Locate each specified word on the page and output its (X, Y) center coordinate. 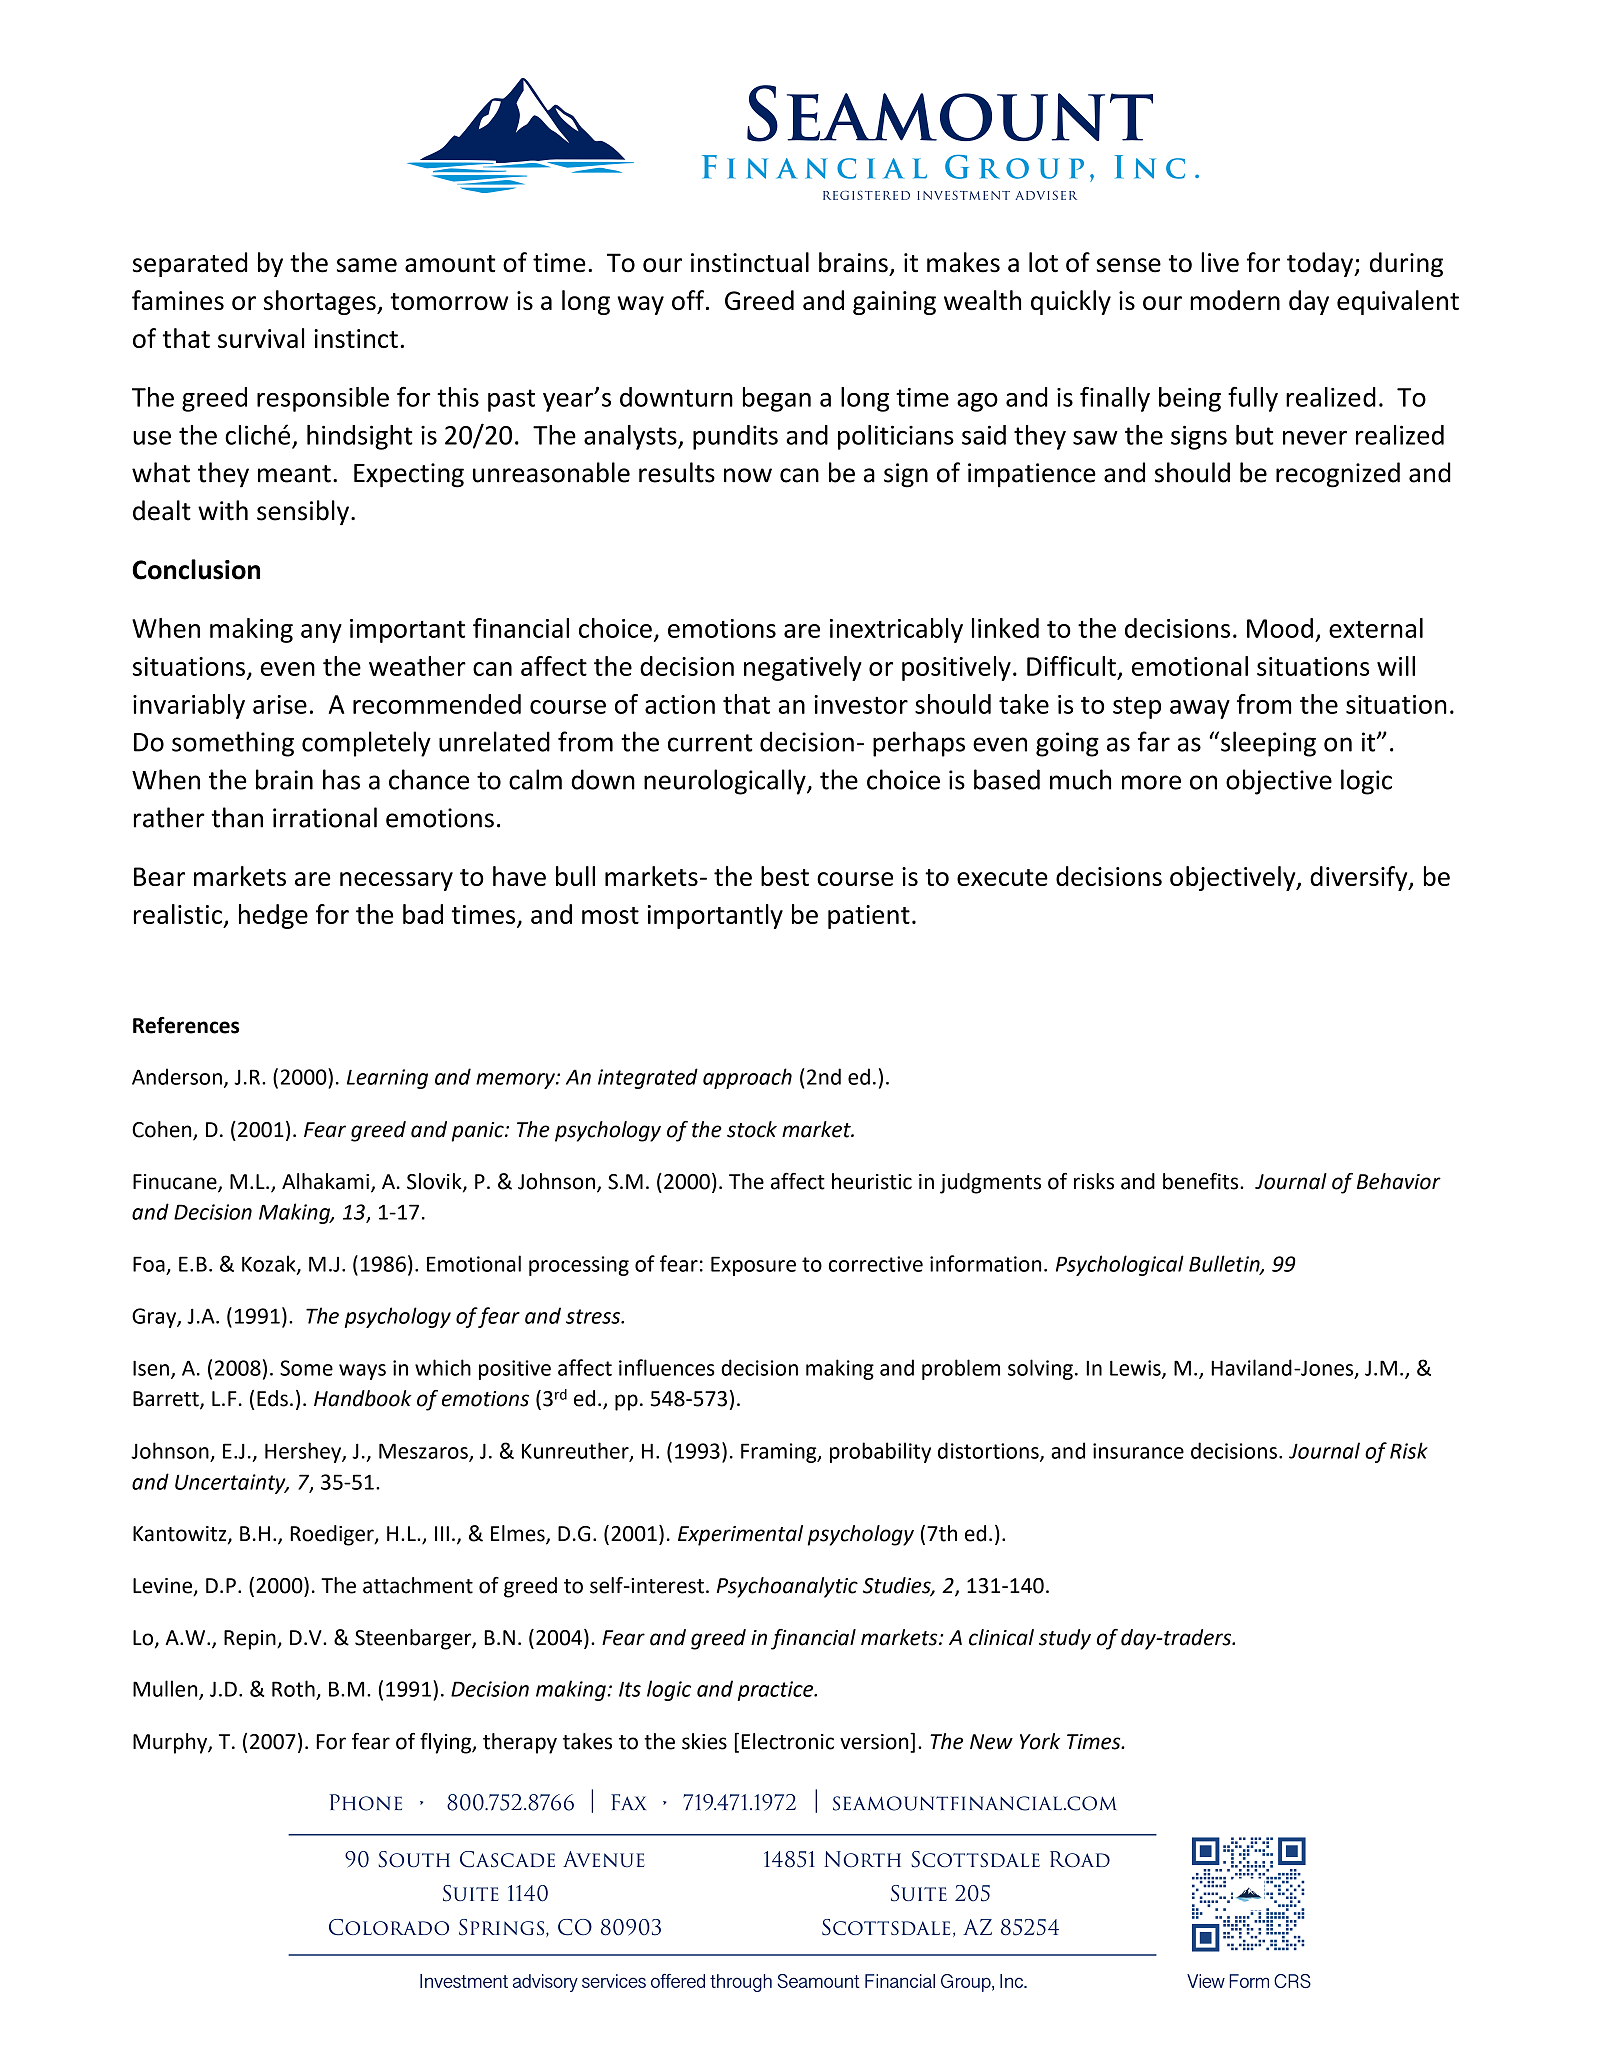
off (689, 300)
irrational (325, 817)
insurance (1138, 1451)
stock (752, 1129)
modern (1235, 300)
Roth (293, 1688)
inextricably (896, 630)
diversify (1360, 878)
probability (880, 1452)
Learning (387, 1079)
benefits (1202, 1181)
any (321, 633)
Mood (1280, 628)
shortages (321, 302)
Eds (272, 1398)
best (785, 876)
